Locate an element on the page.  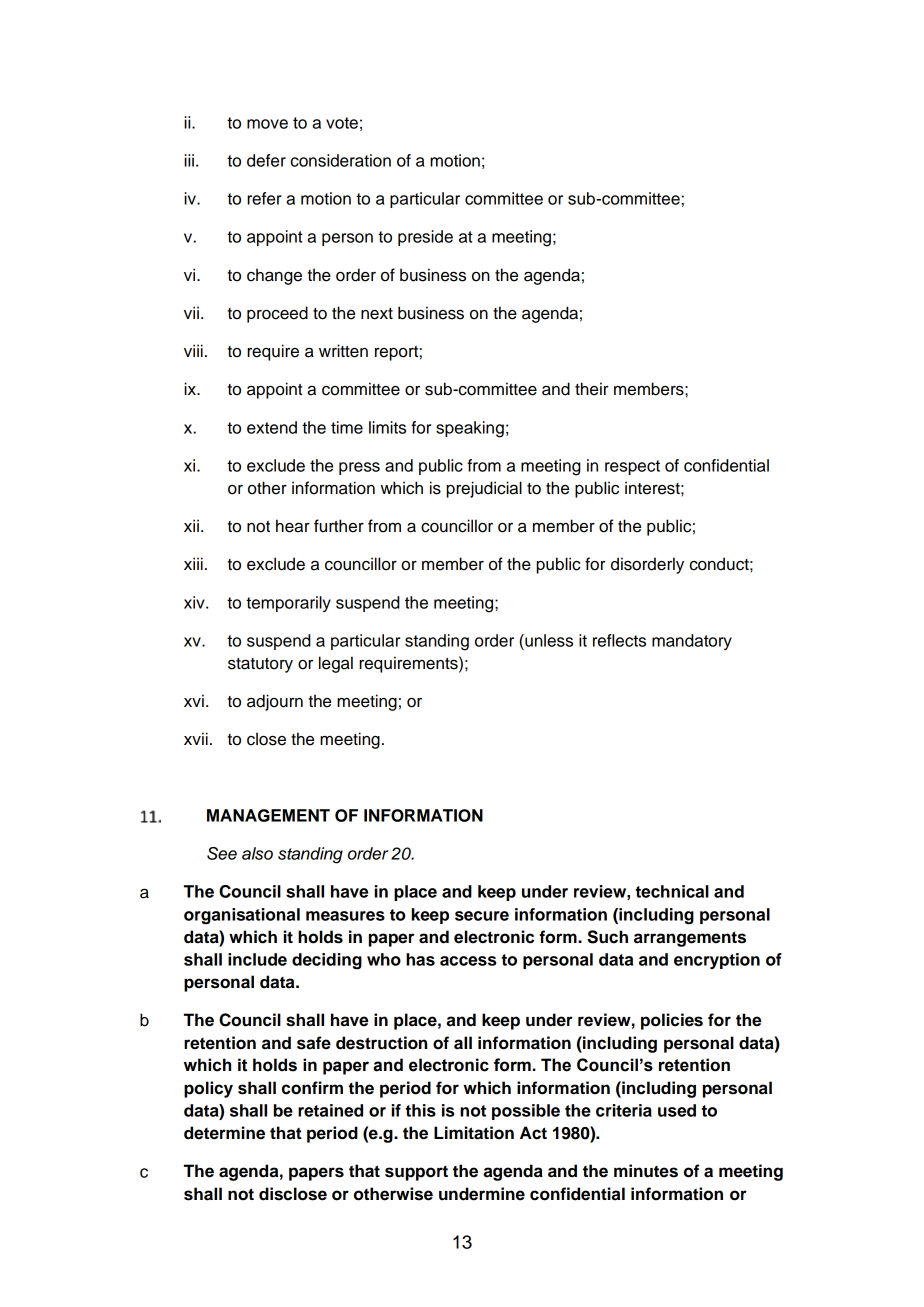
minutes is located at coordinates (646, 1171).
